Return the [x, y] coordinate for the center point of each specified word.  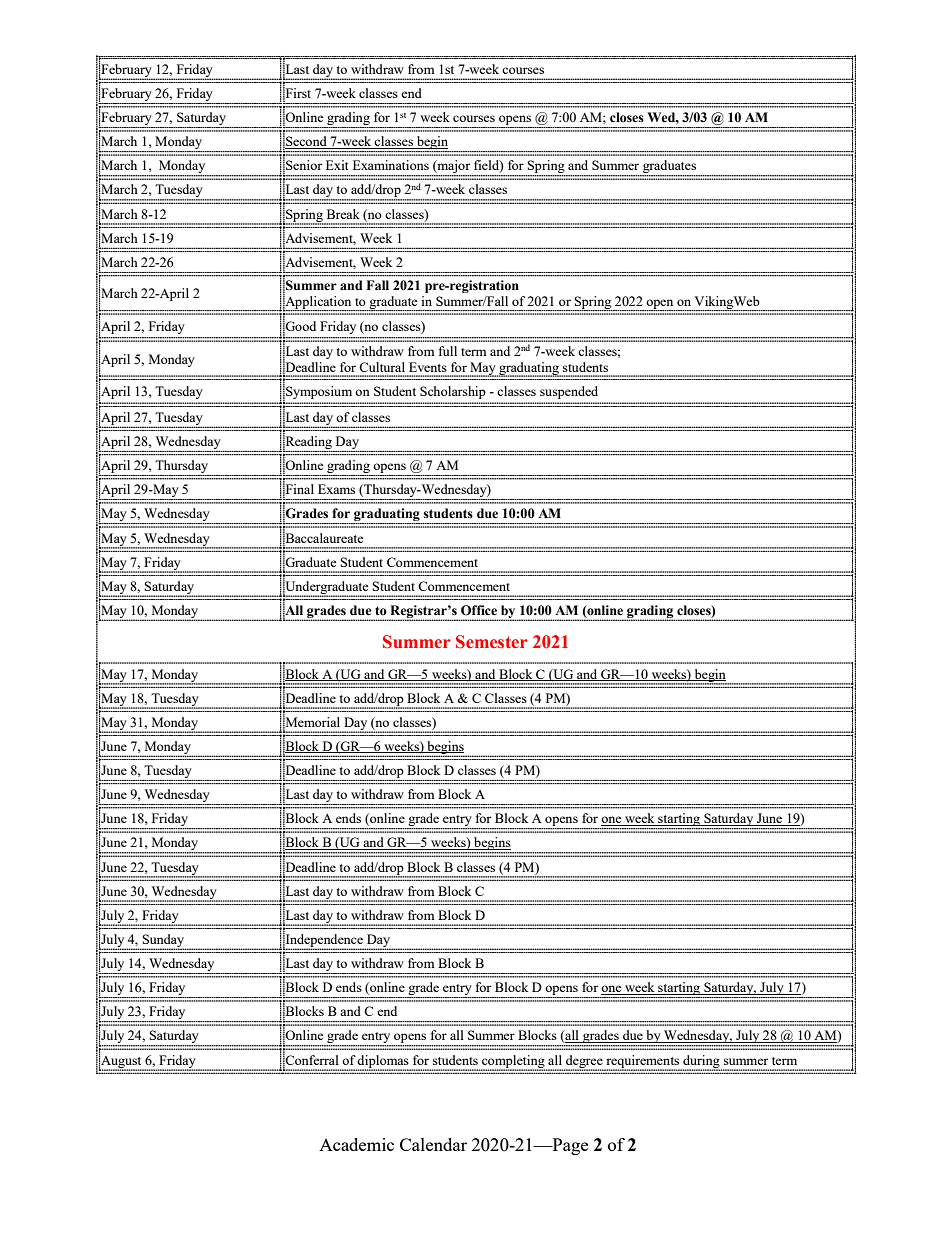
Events [428, 367]
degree [584, 1062]
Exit [337, 165]
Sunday [163, 941]
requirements [643, 1062]
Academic [356, 1144]
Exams [336, 489]
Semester [492, 642]
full [448, 351]
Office [479, 610]
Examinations [391, 165]
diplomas [383, 1062]
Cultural [382, 367]
